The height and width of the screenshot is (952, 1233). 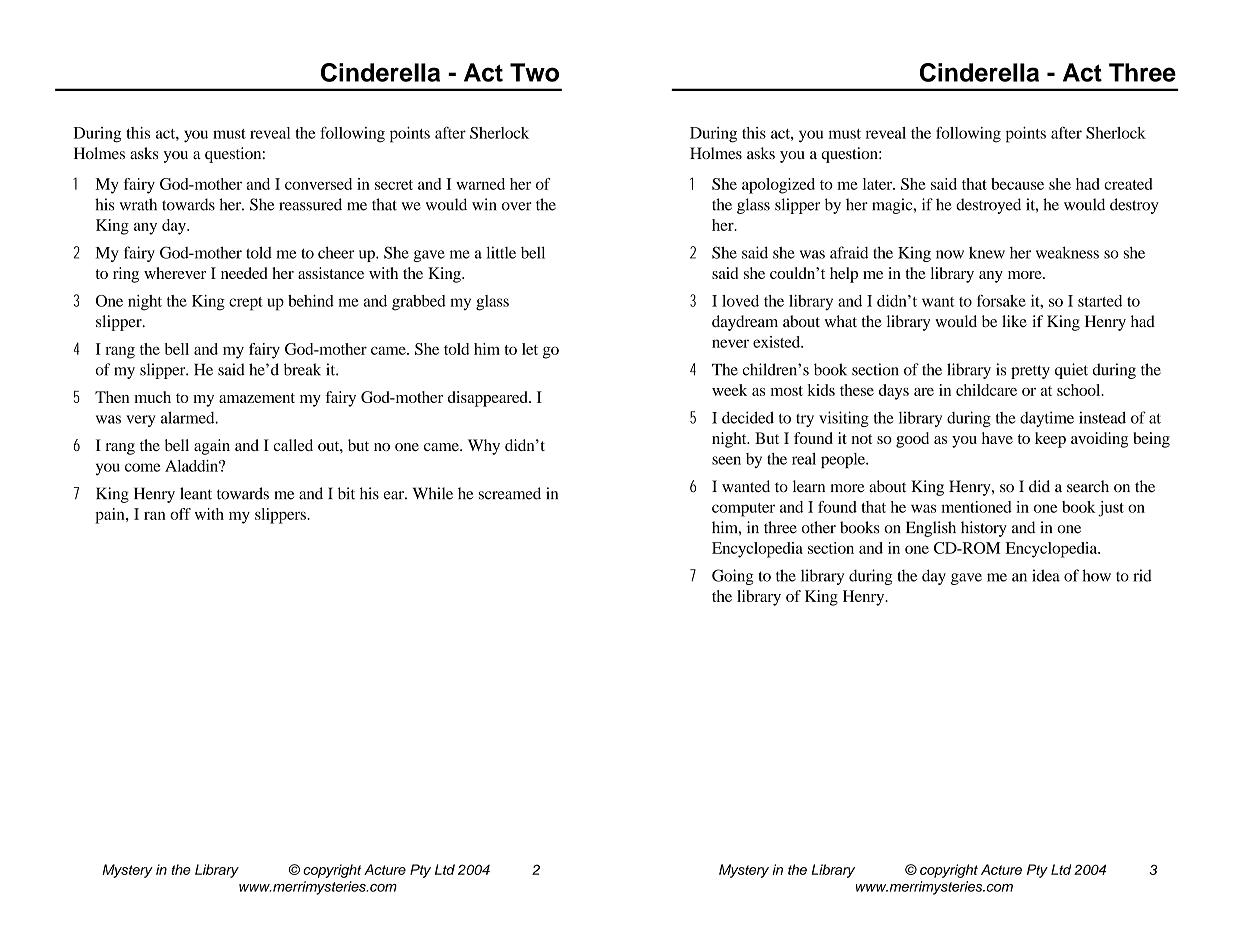 I want to click on again, so click(x=212, y=447).
